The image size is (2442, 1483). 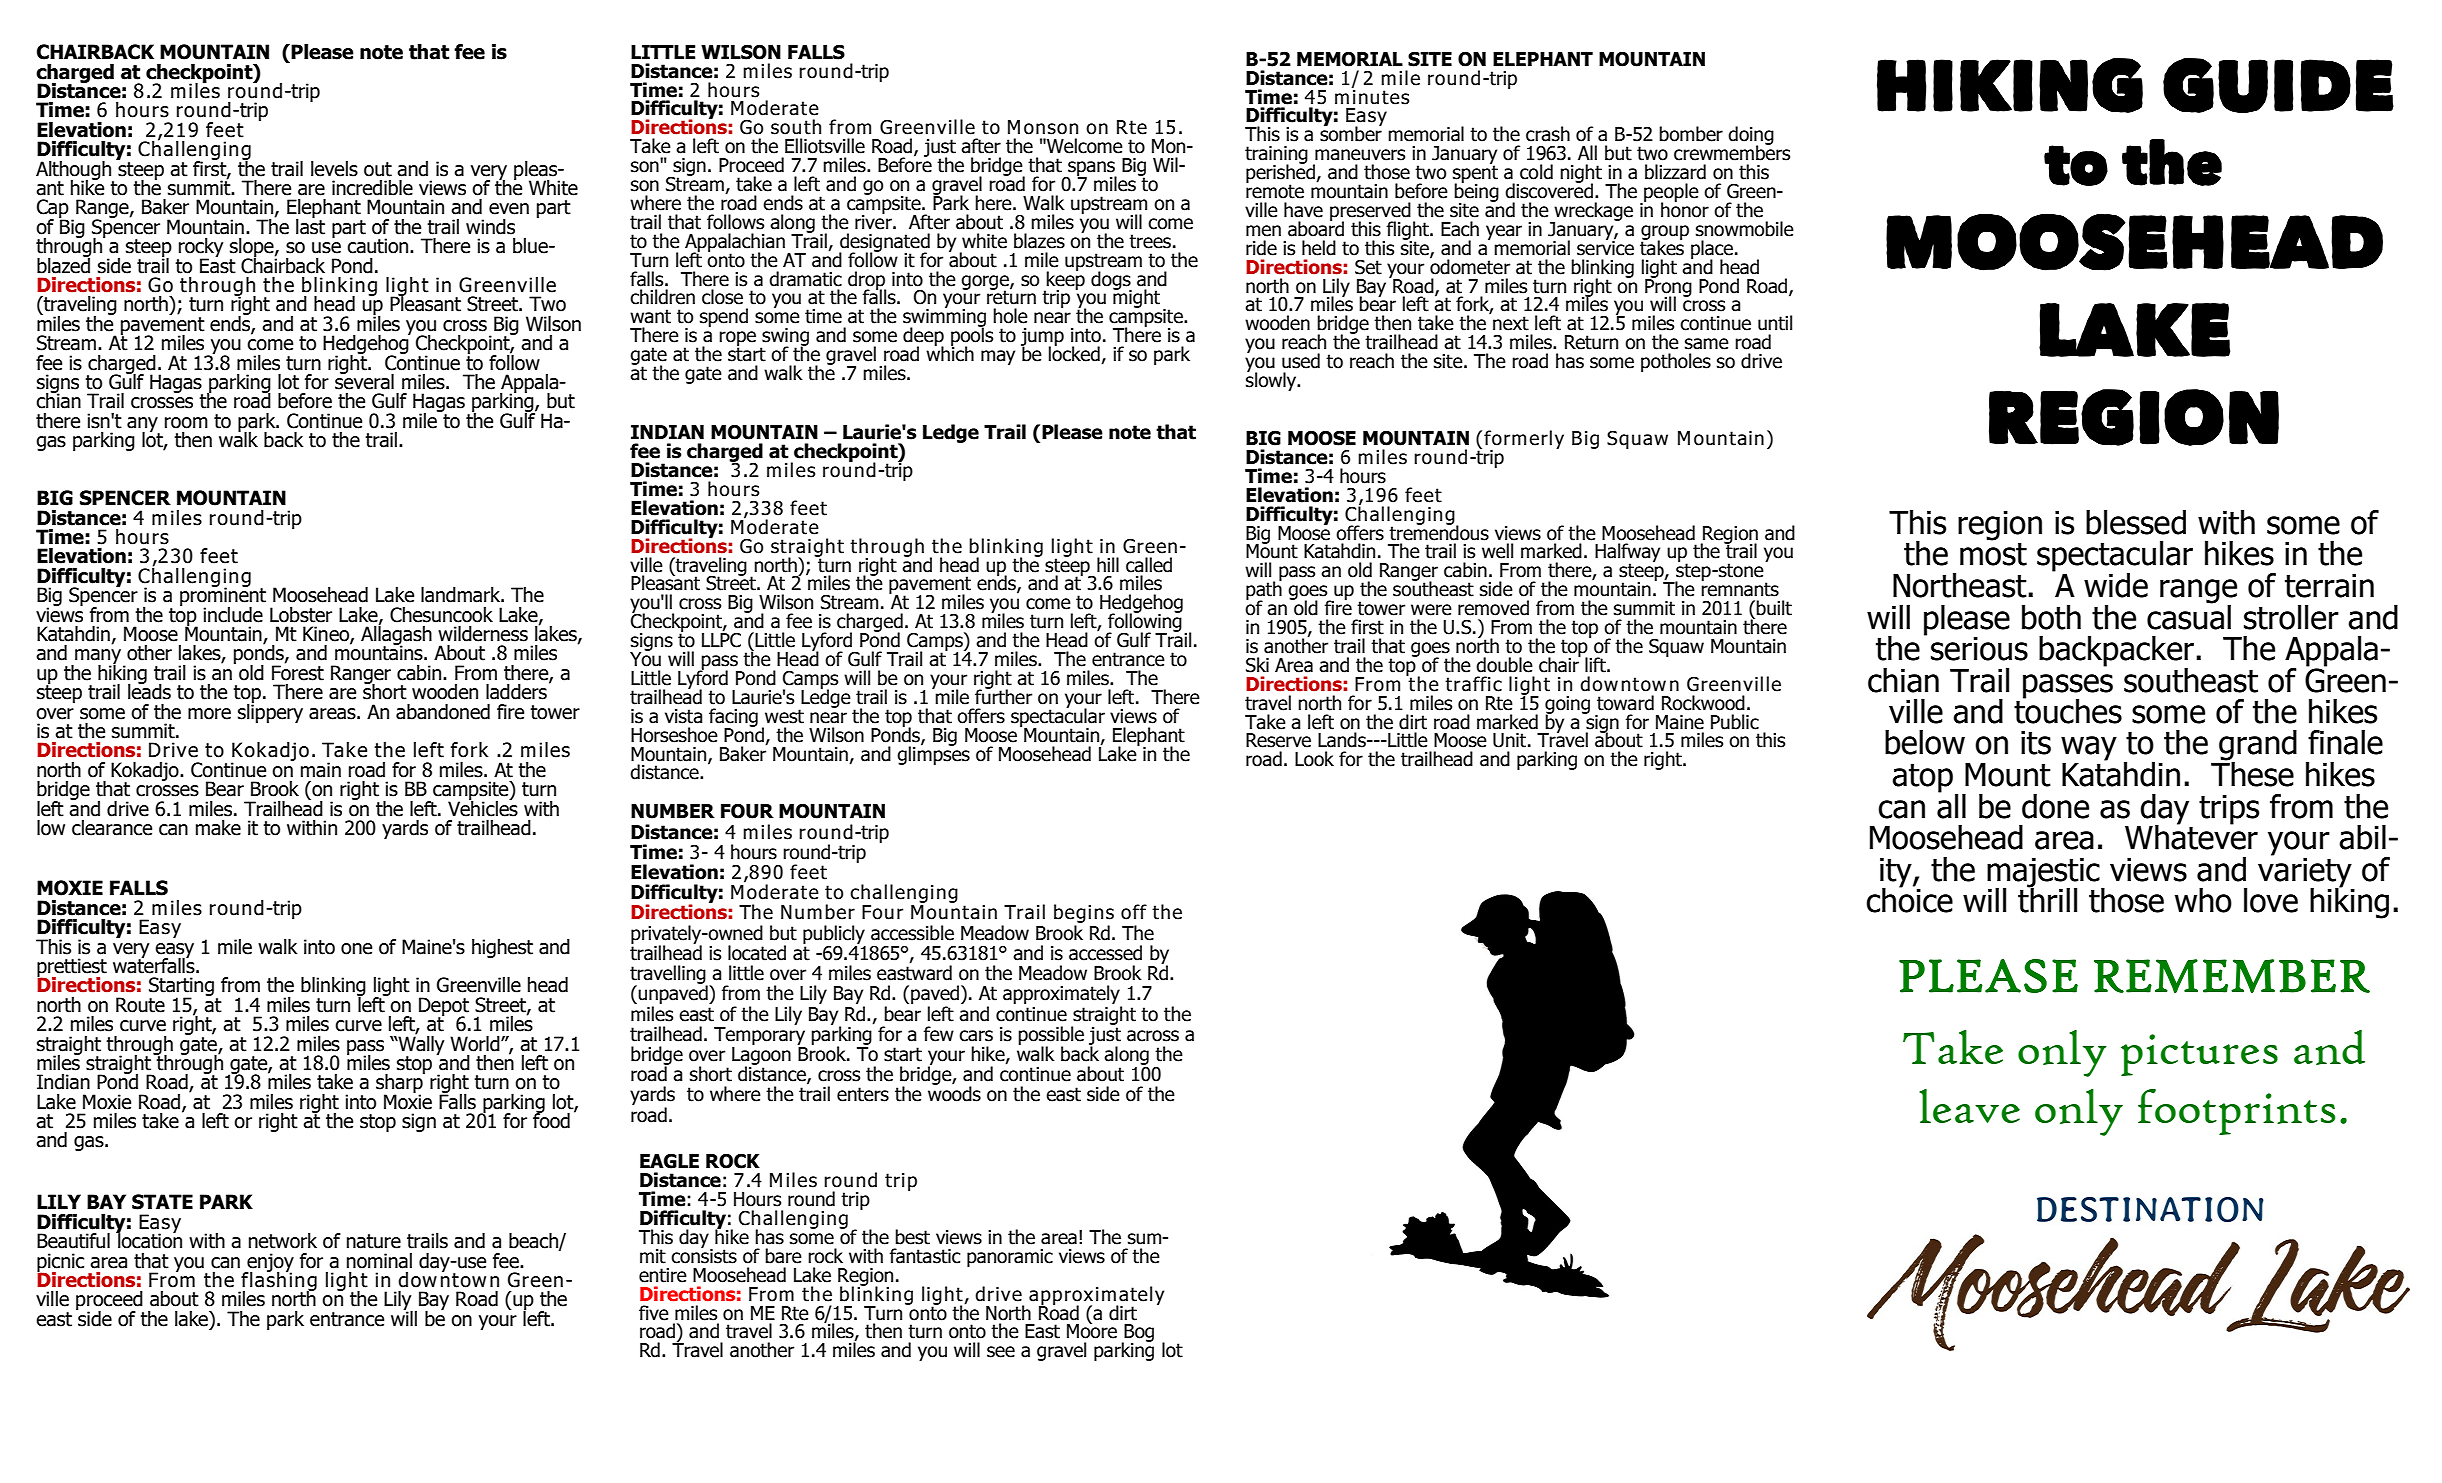 I want to click on GUIDE, so click(x=2278, y=85).
